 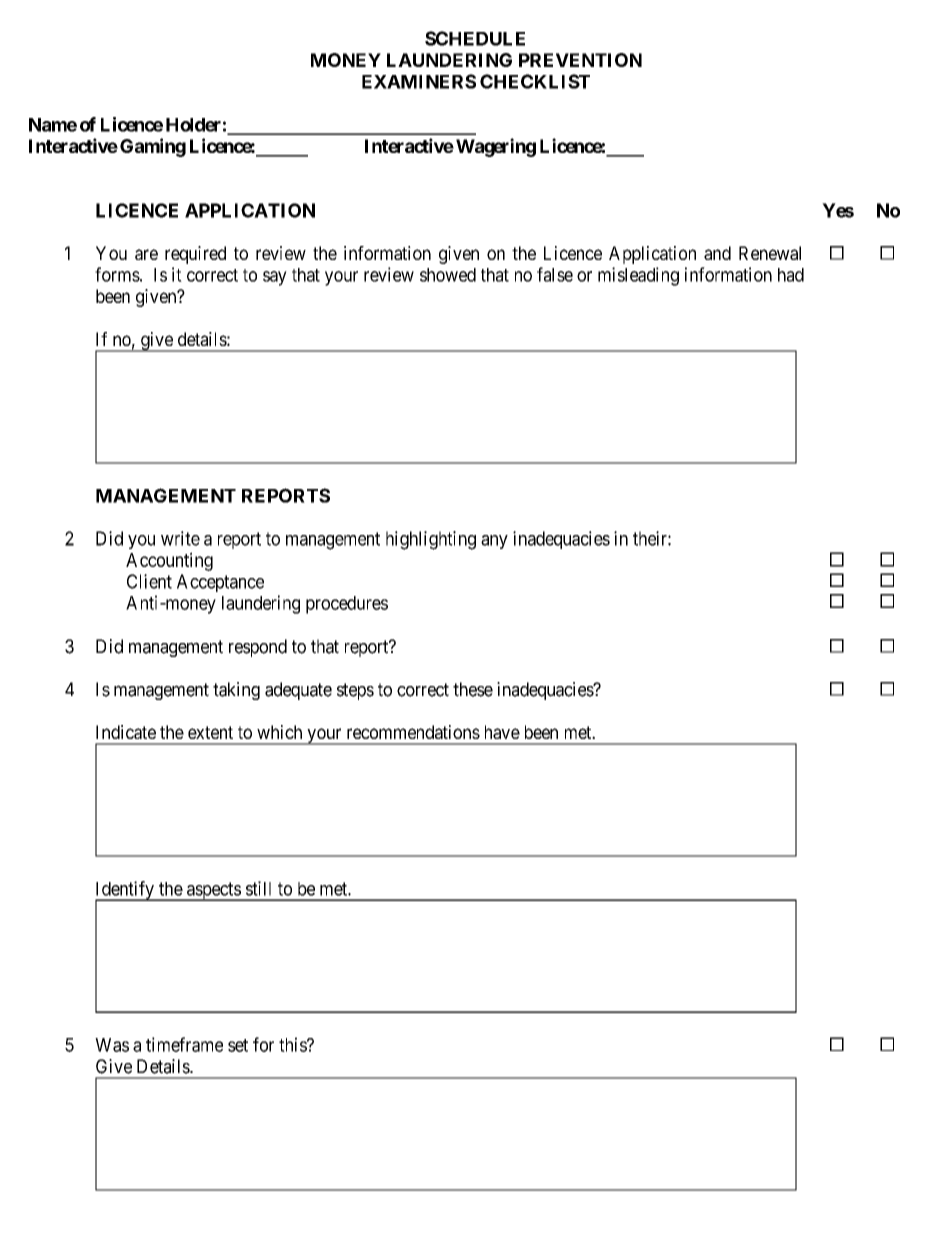 I want to click on timeframe, so click(x=184, y=1044).
